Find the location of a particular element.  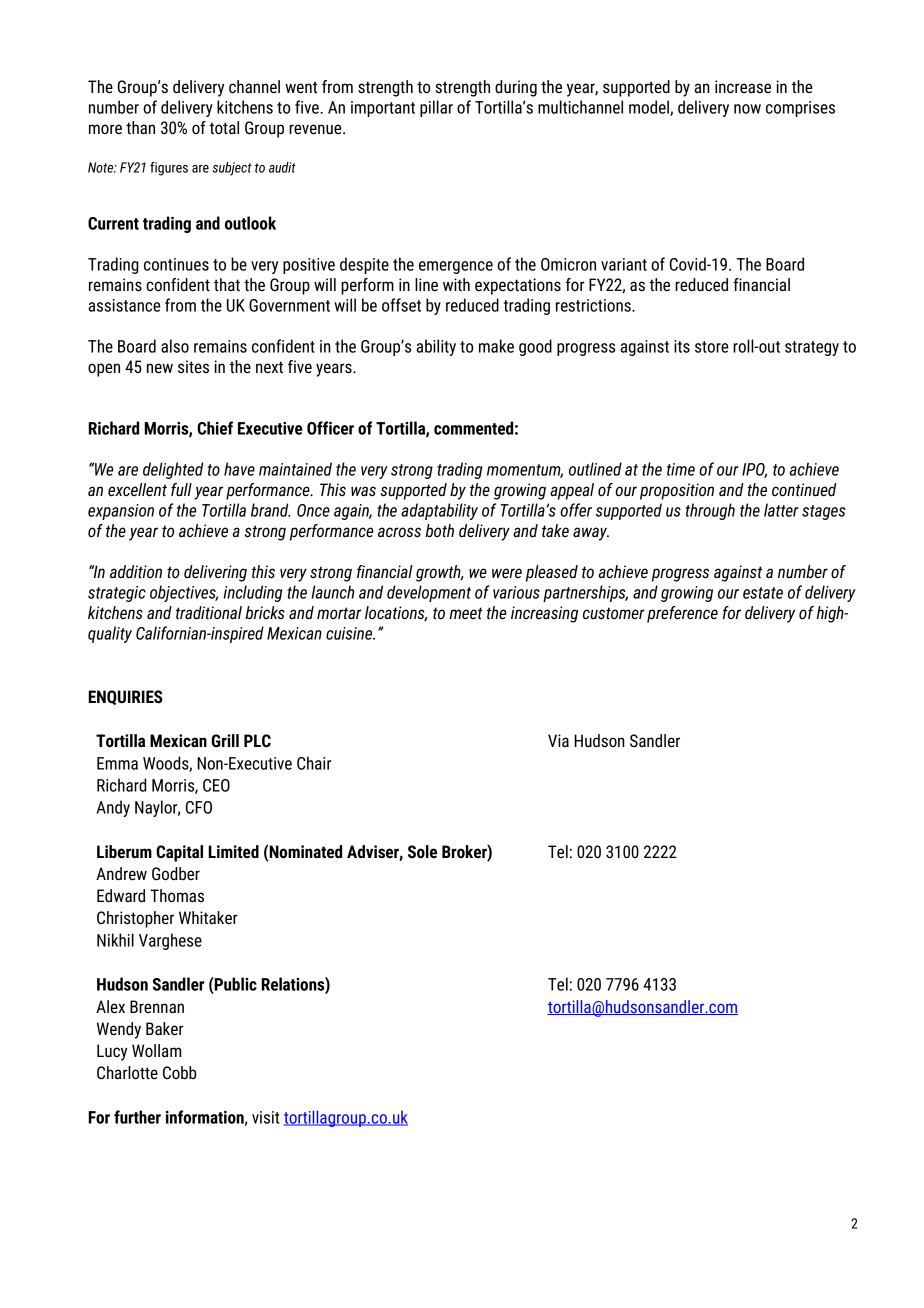

meet is located at coordinates (466, 613).
